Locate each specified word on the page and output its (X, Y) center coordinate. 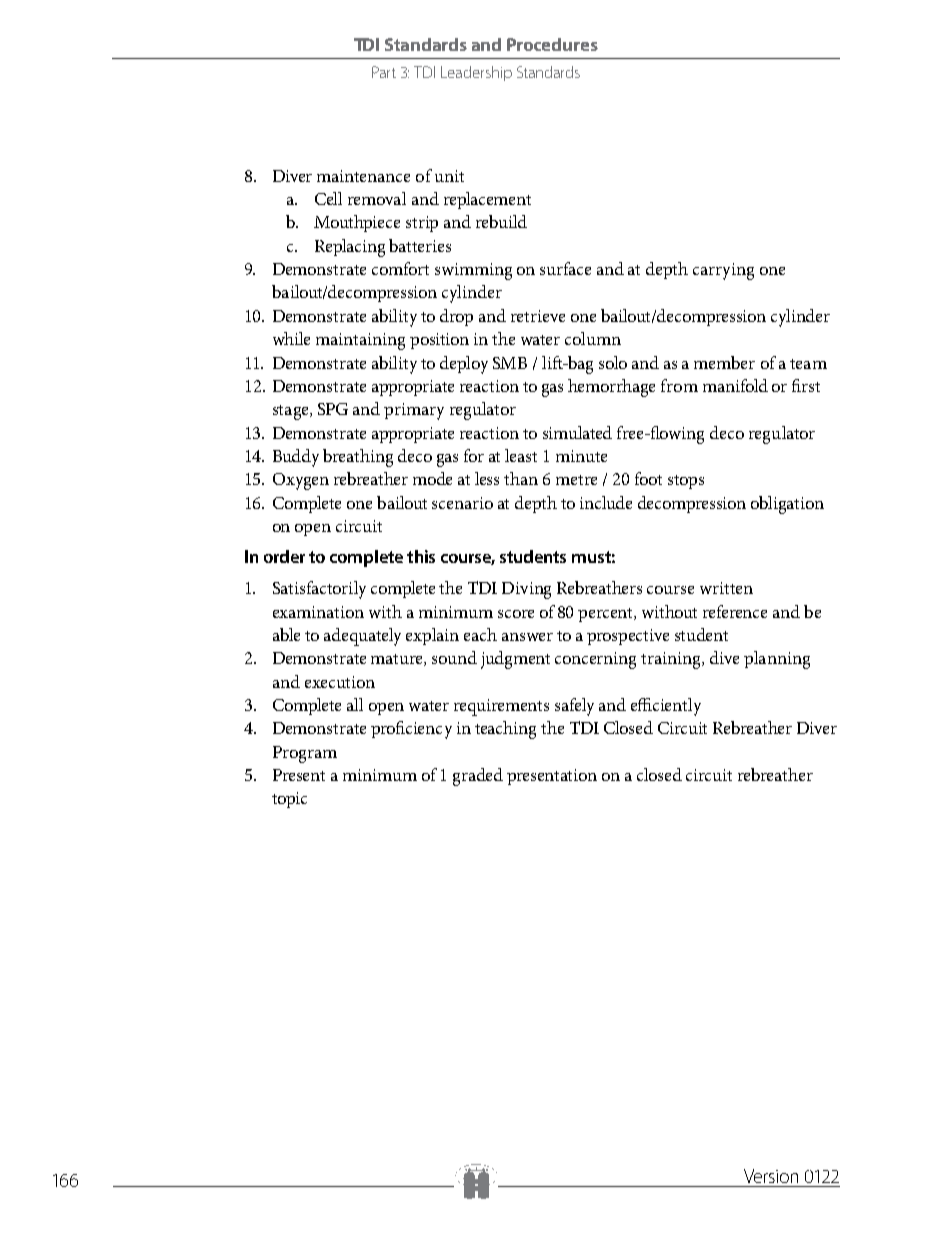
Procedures (552, 44)
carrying (723, 271)
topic (289, 800)
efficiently (666, 707)
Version (771, 1176)
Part (384, 72)
